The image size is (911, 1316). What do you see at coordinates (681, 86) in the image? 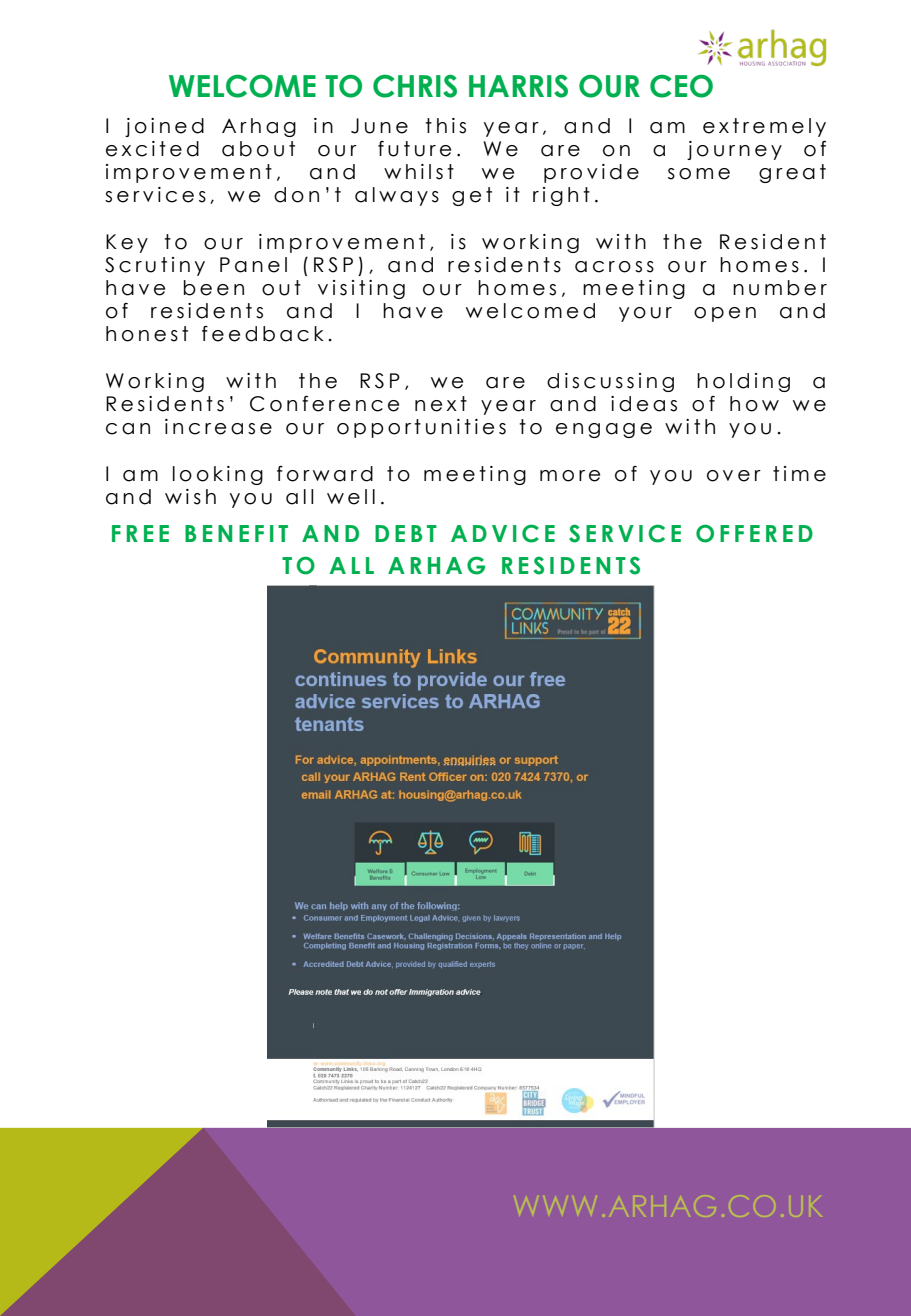
I see `CEO` at bounding box center [681, 86].
